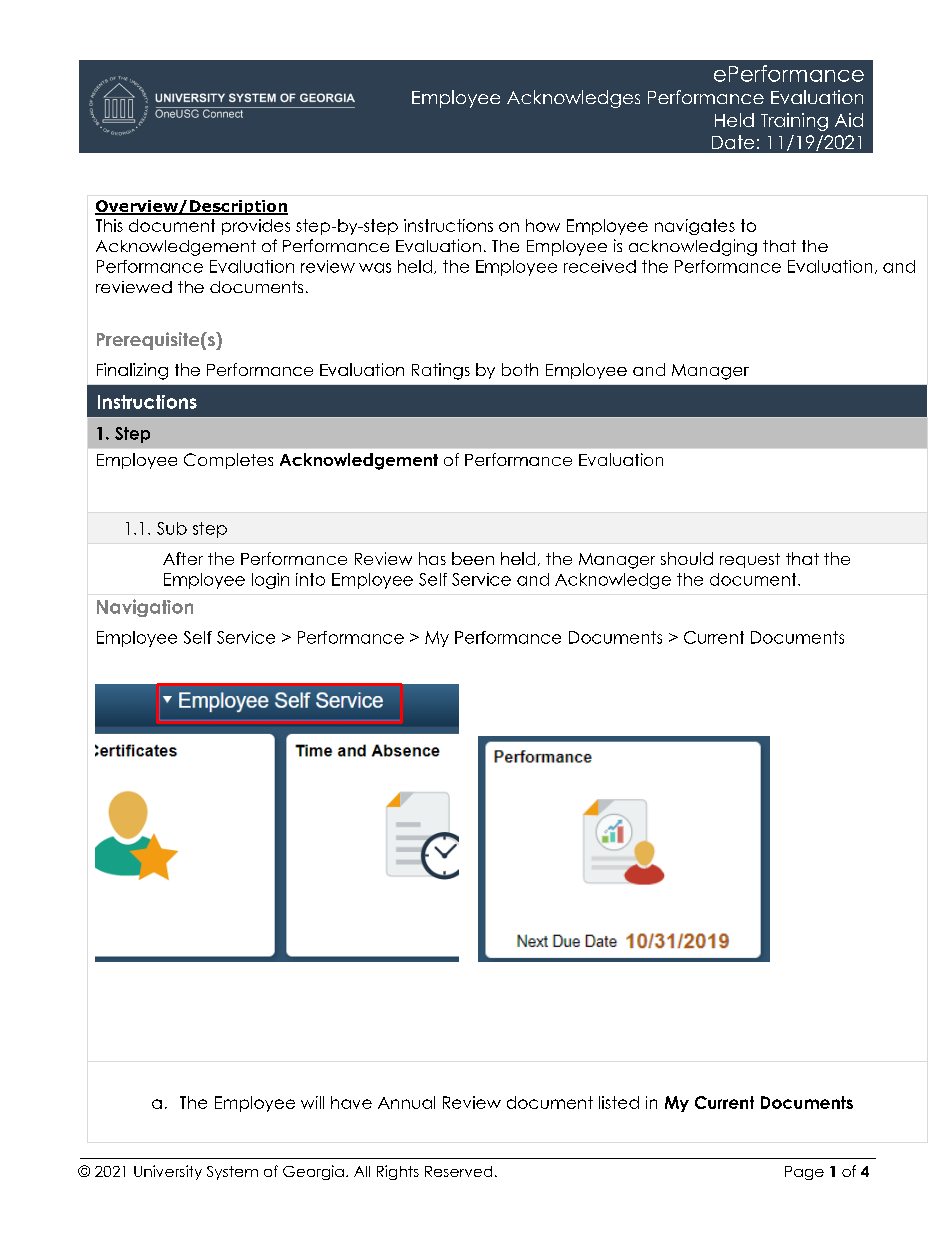  I want to click on Navigation, so click(145, 608).
